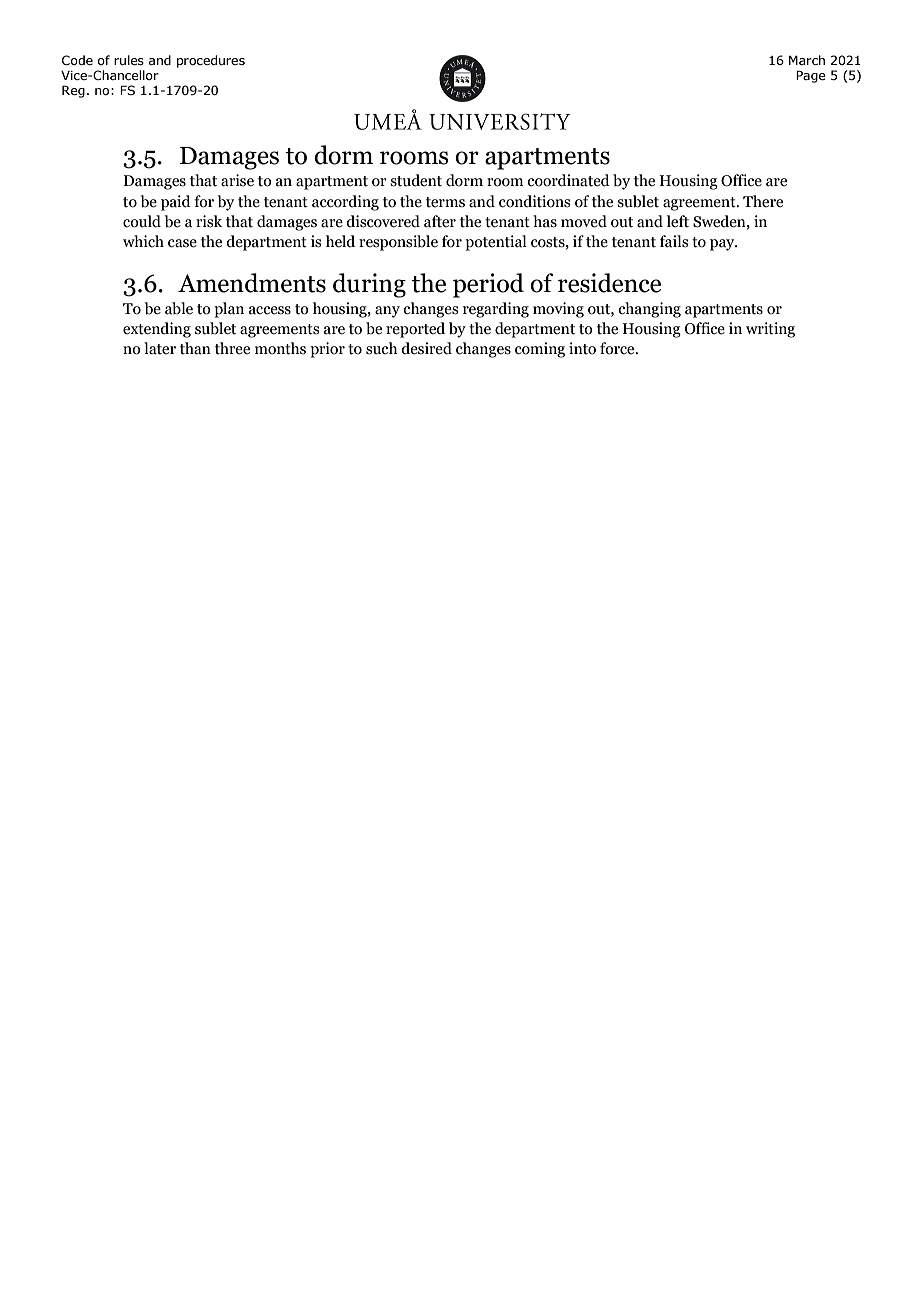 The height and width of the page is (1308, 924). Describe the element at coordinates (176, 203) in the page. I see `paid` at that location.
